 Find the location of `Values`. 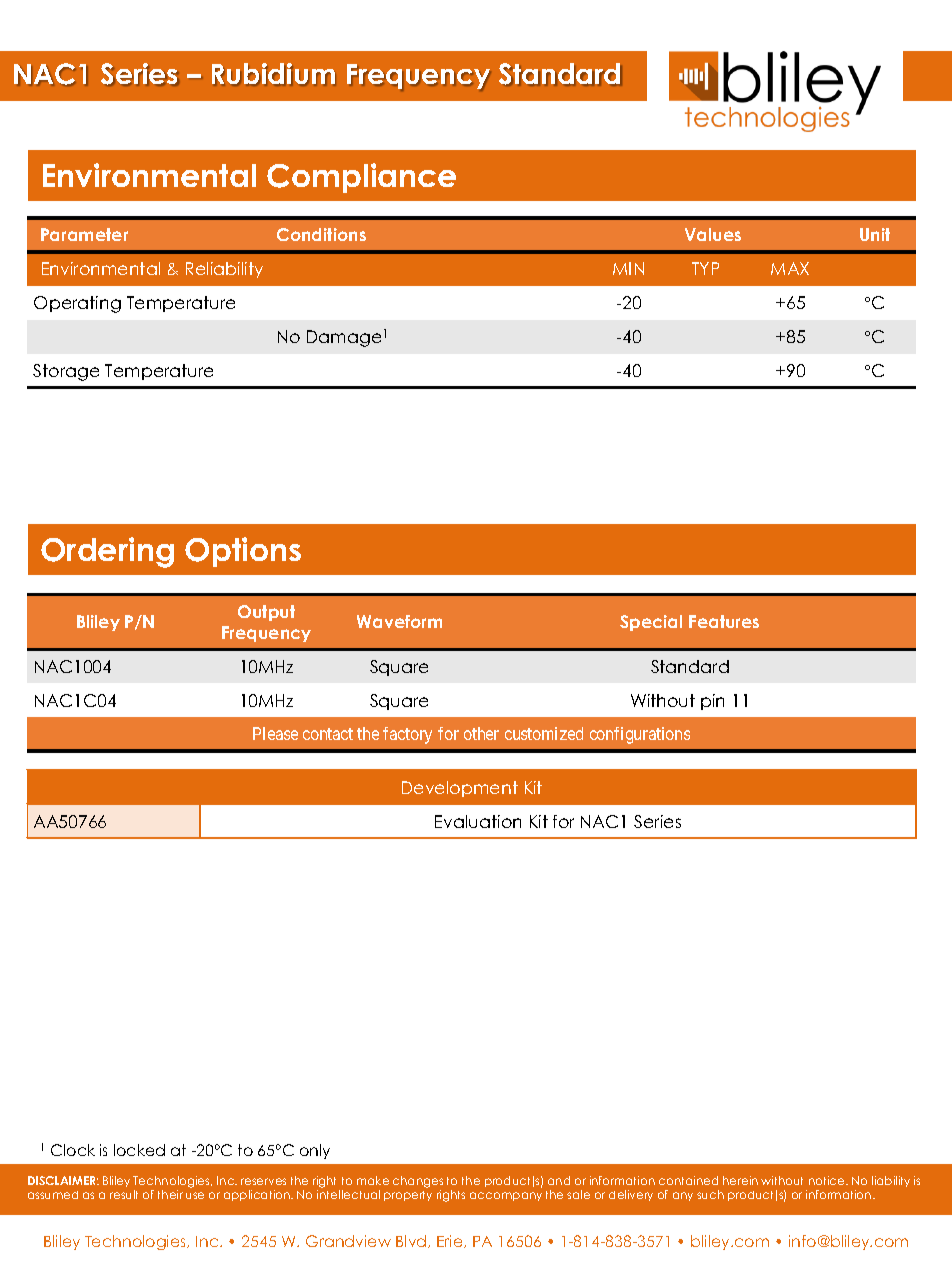

Values is located at coordinates (713, 234).
